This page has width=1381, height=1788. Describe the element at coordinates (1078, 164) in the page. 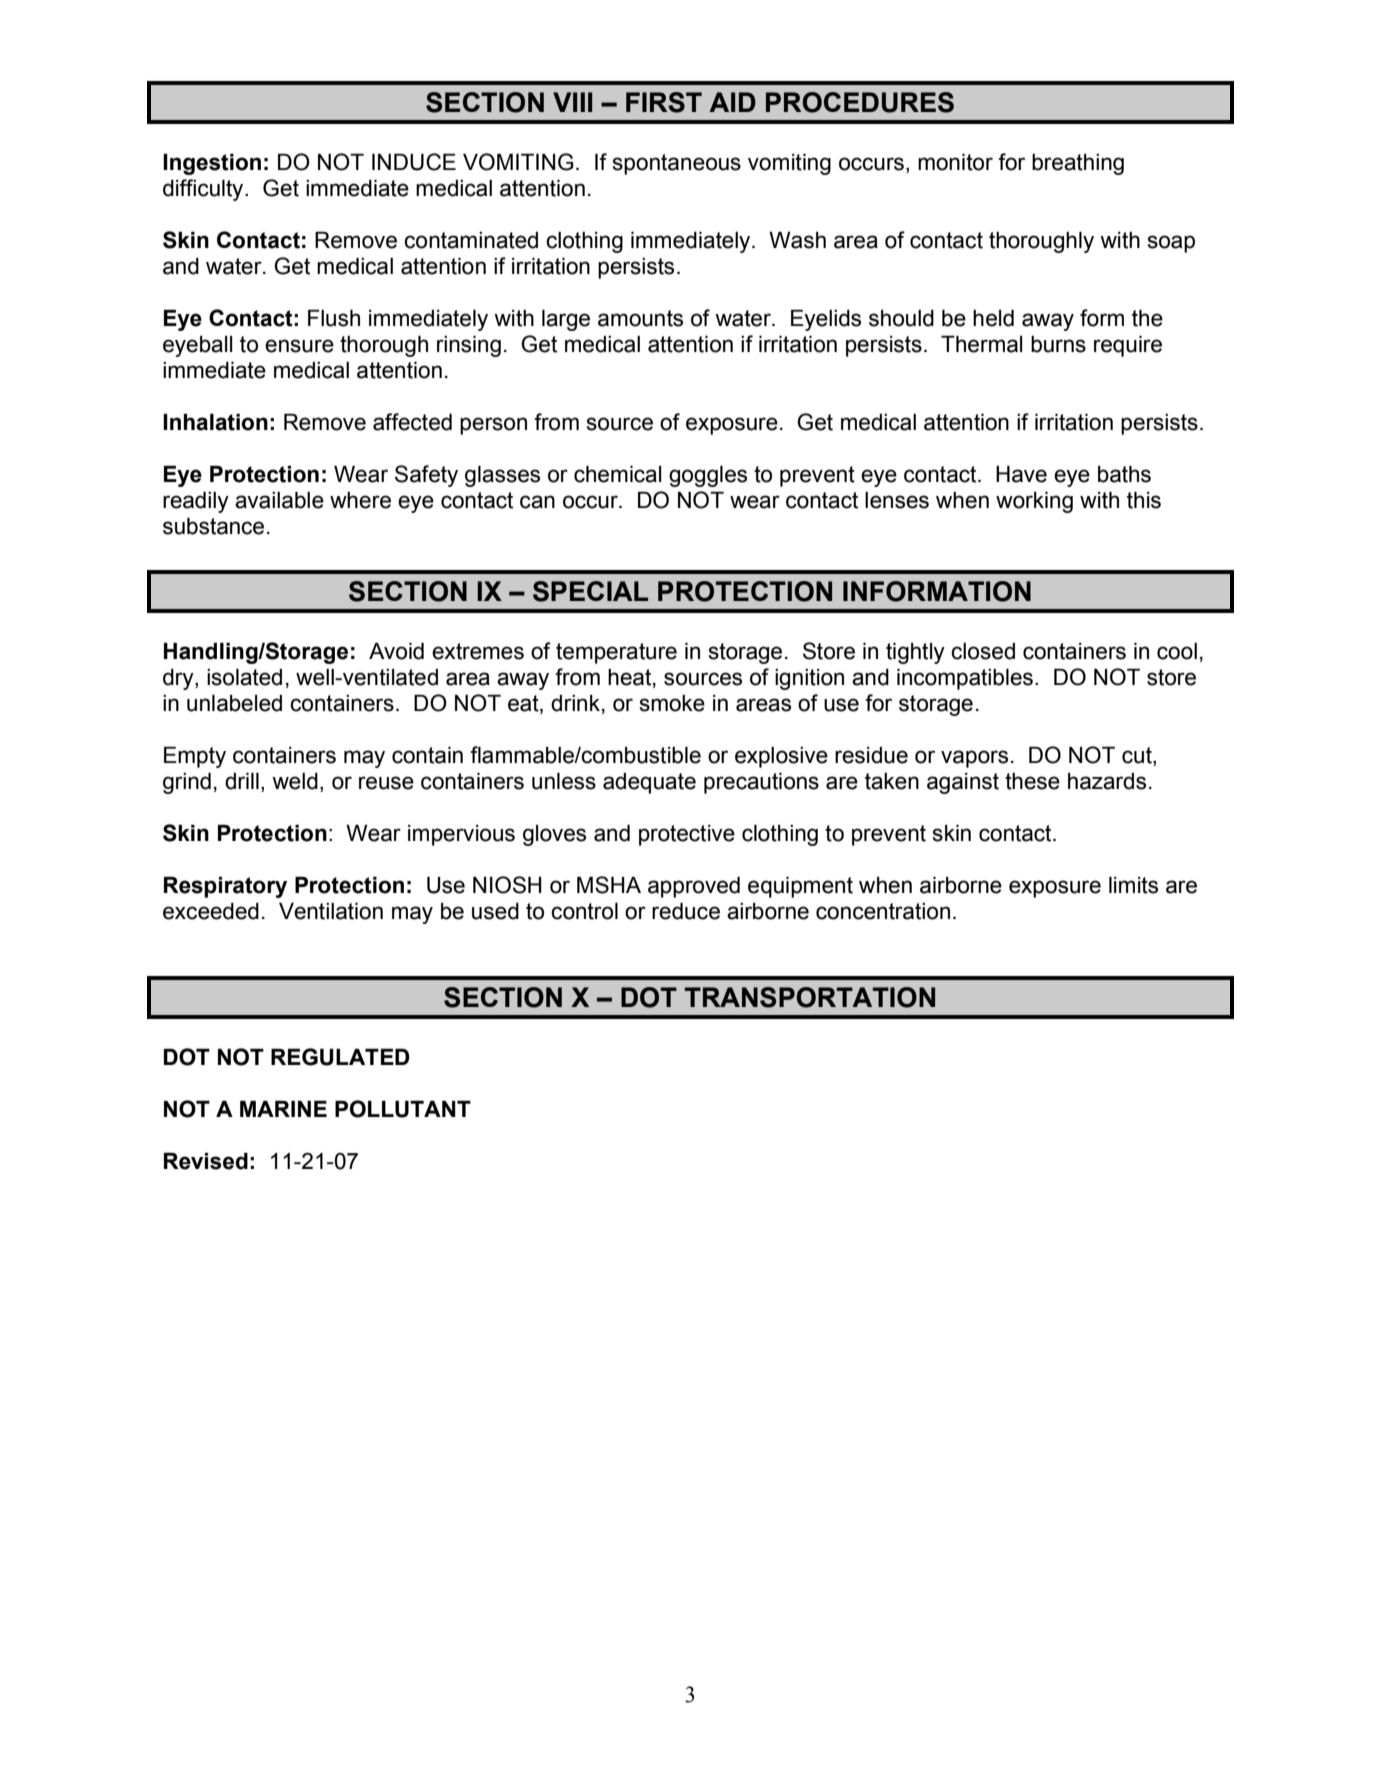

I see `breathing` at that location.
